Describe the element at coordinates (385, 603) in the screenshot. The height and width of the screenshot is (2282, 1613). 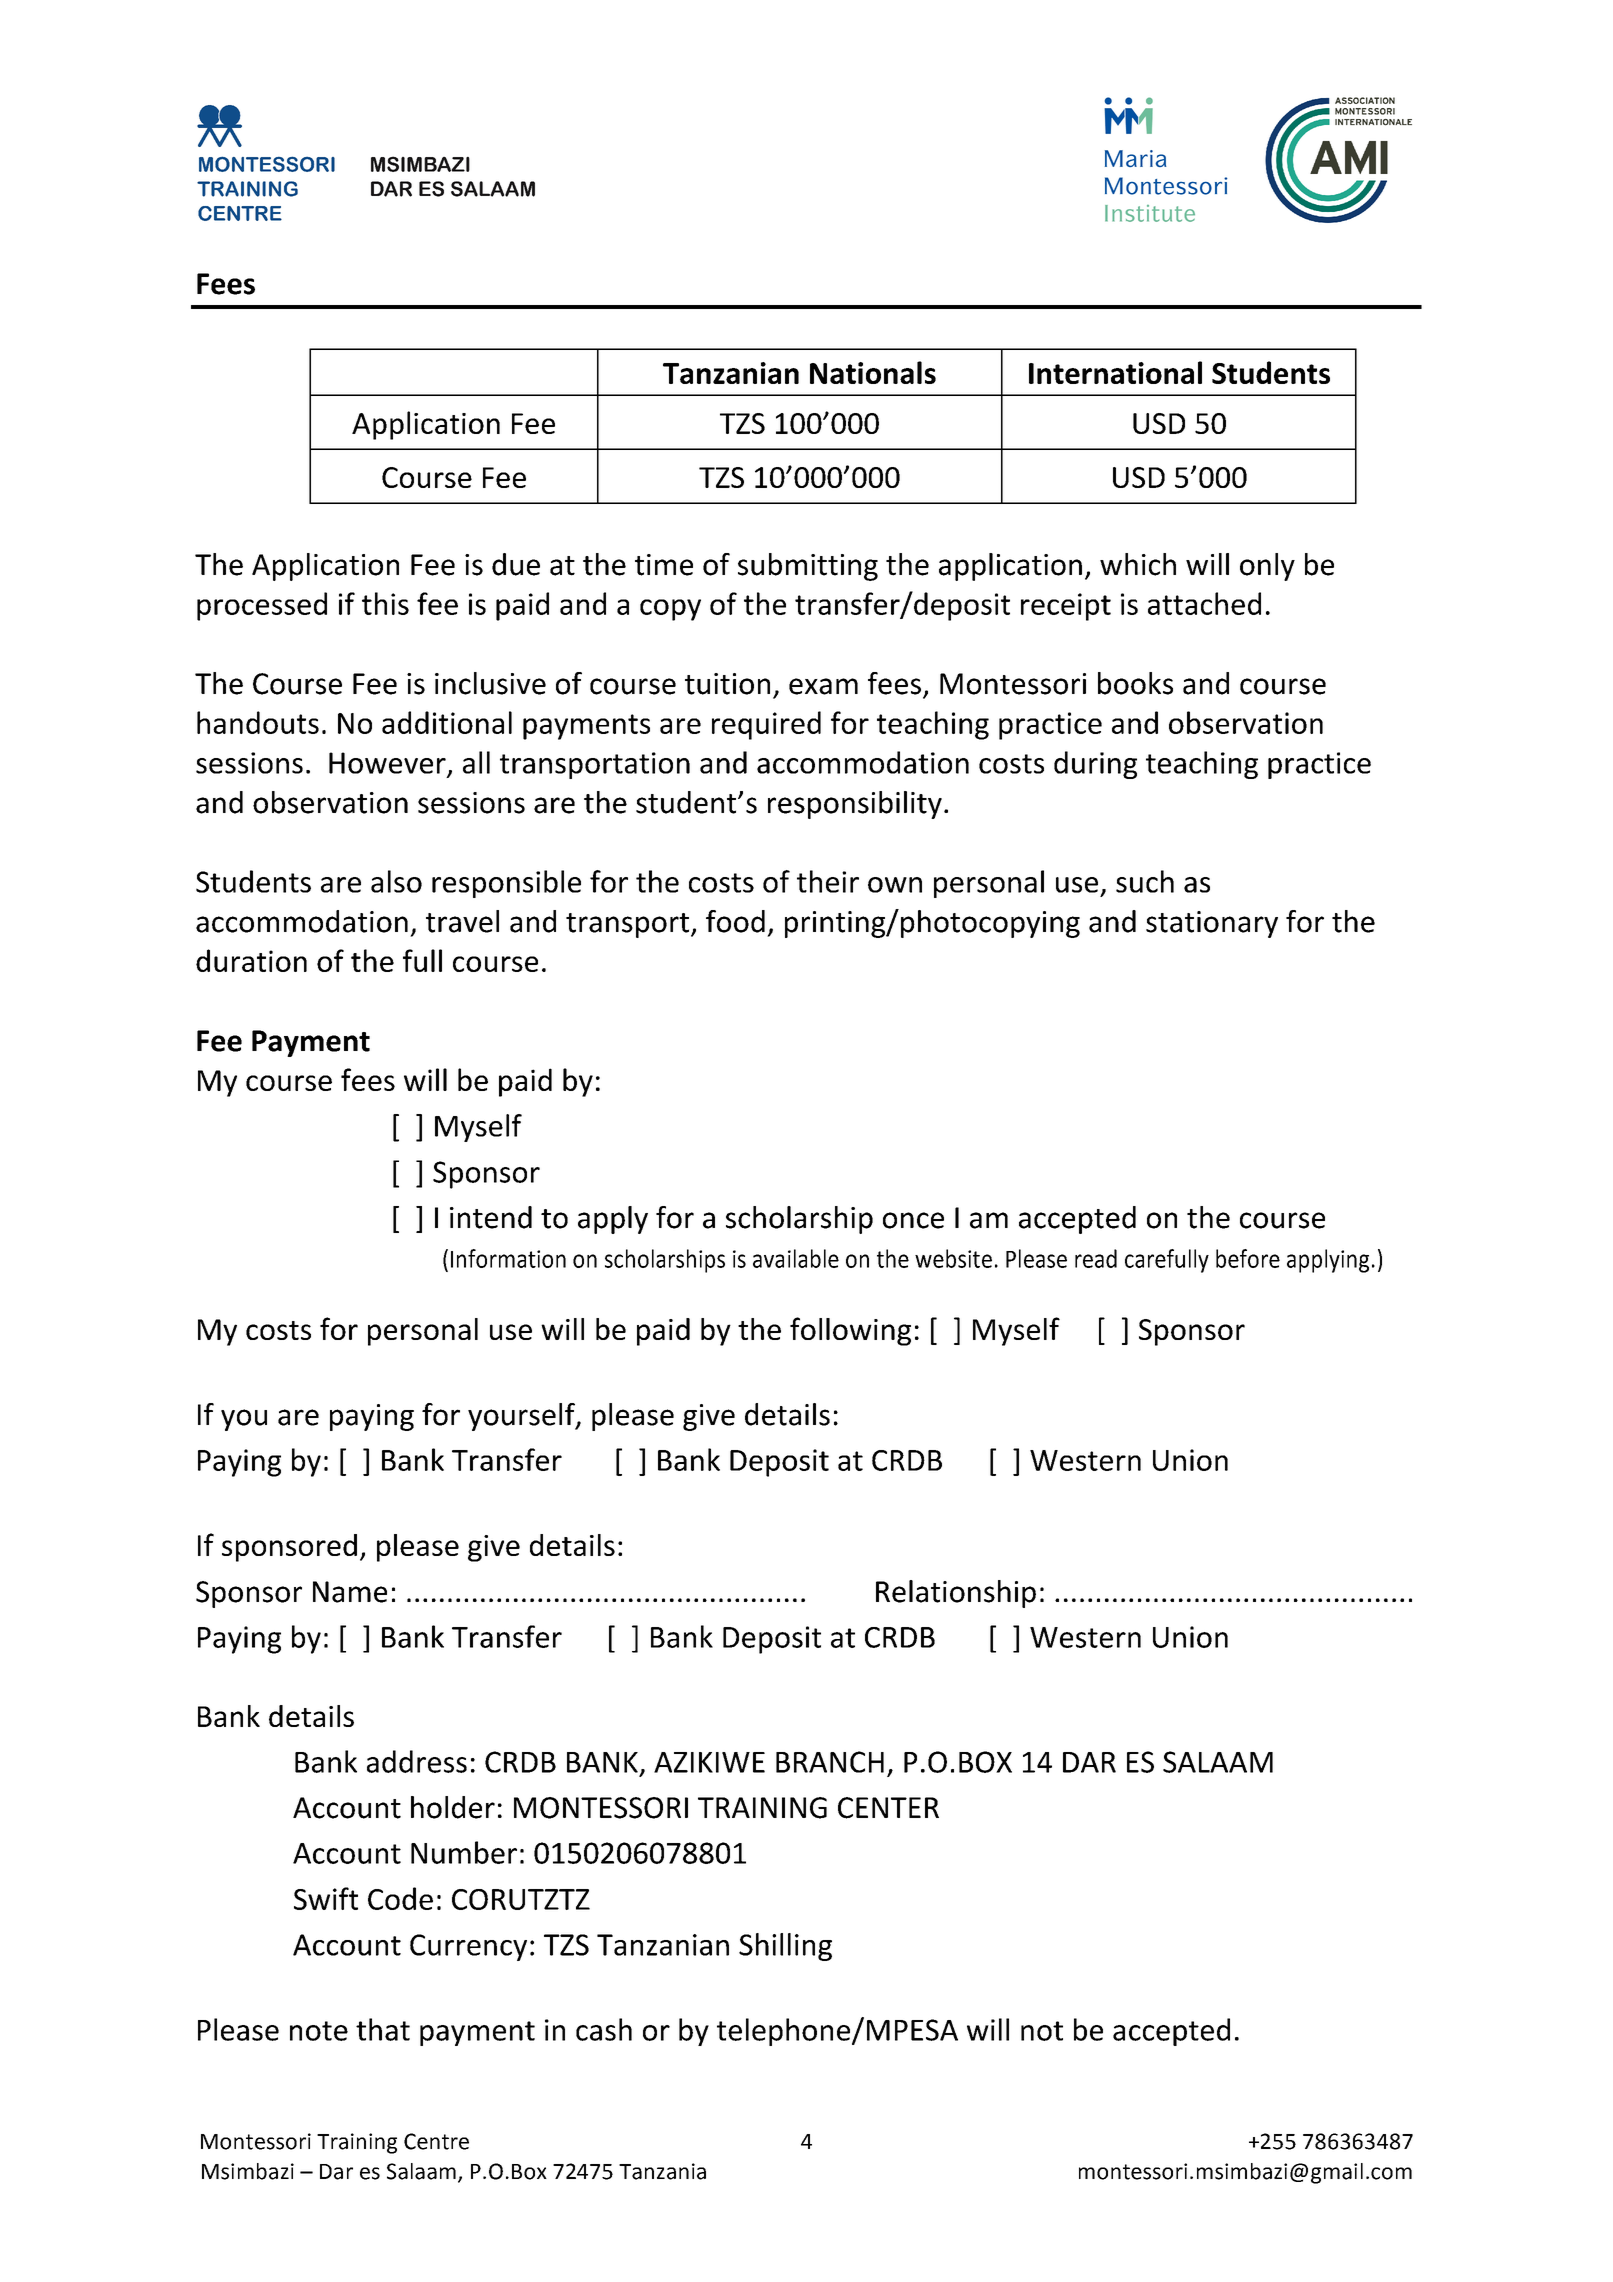
I see `this` at that location.
